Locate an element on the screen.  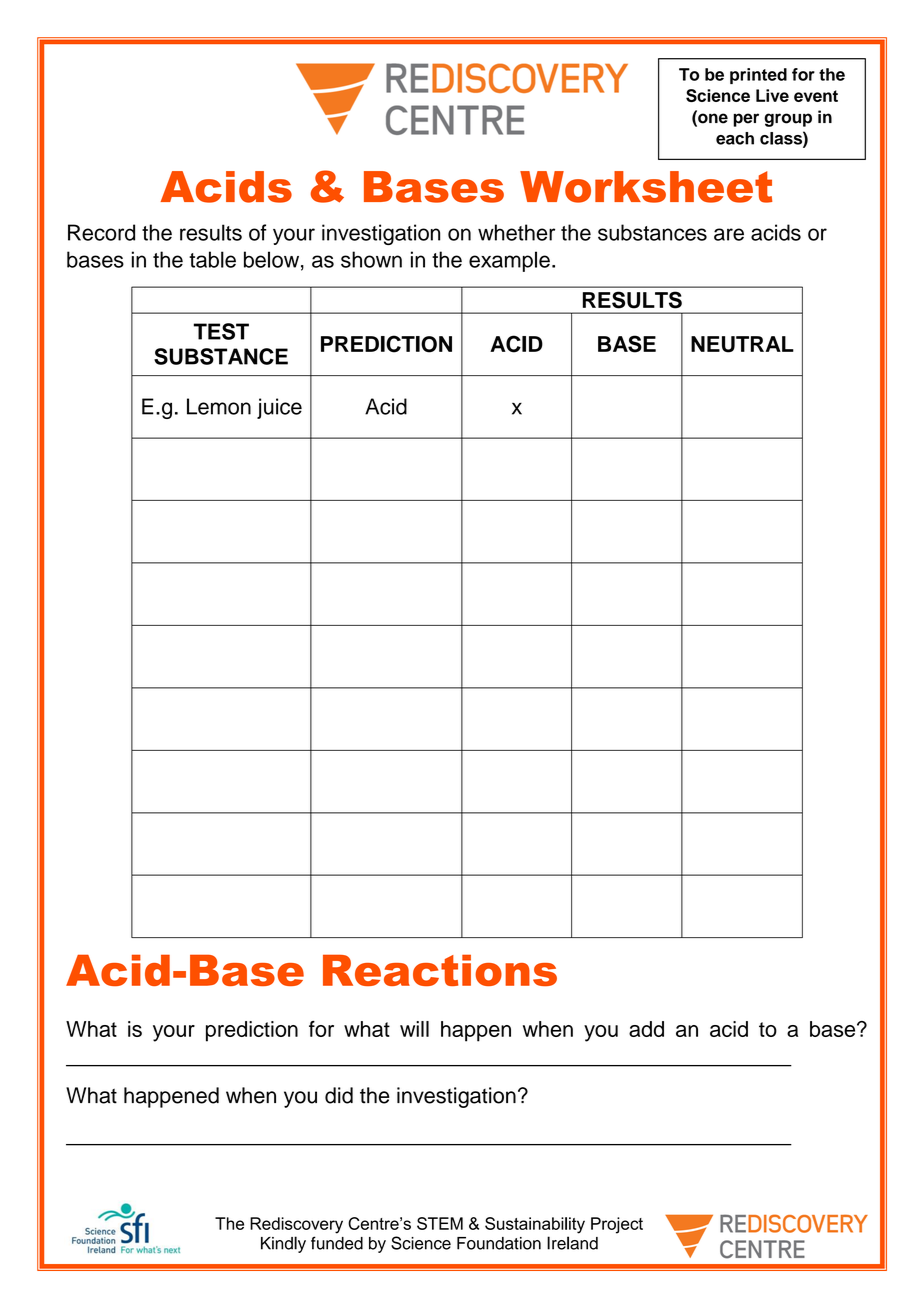
whether is located at coordinates (516, 232).
